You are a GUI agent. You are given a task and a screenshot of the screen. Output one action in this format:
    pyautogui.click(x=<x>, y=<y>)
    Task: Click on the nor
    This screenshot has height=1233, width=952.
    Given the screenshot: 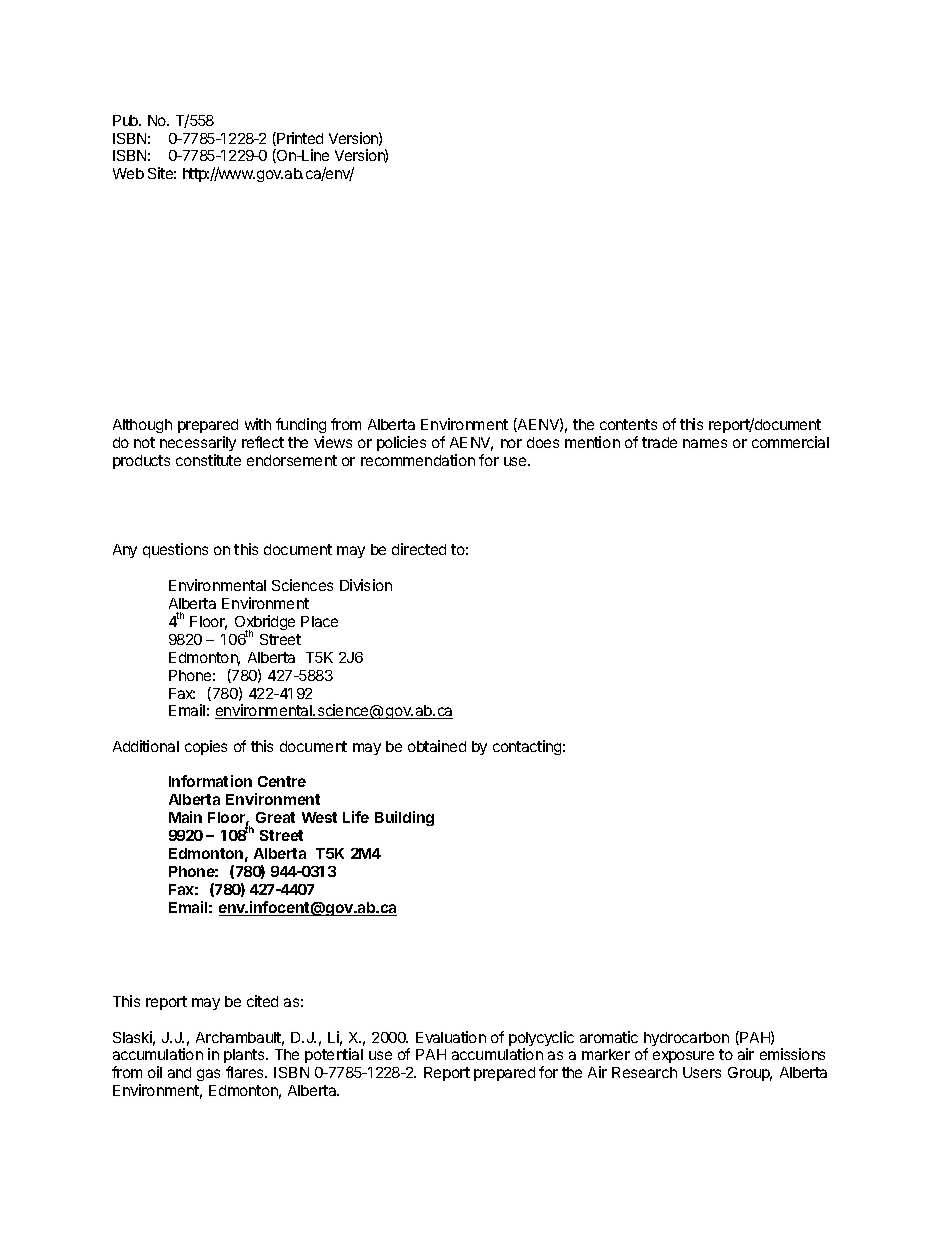 What is the action you would take?
    pyautogui.click(x=511, y=443)
